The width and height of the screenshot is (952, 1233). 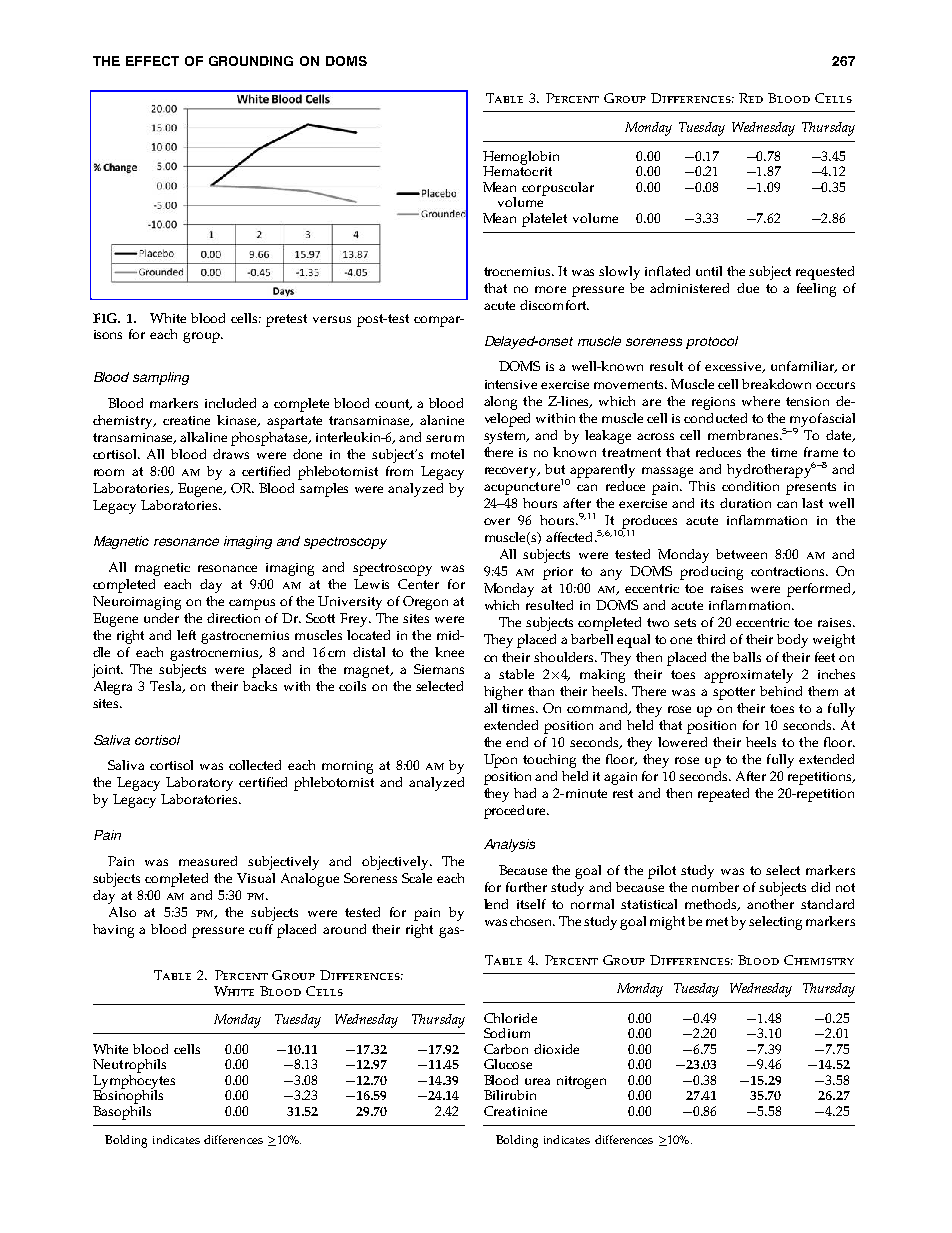 I want to click on EFFECT, so click(x=152, y=61).
